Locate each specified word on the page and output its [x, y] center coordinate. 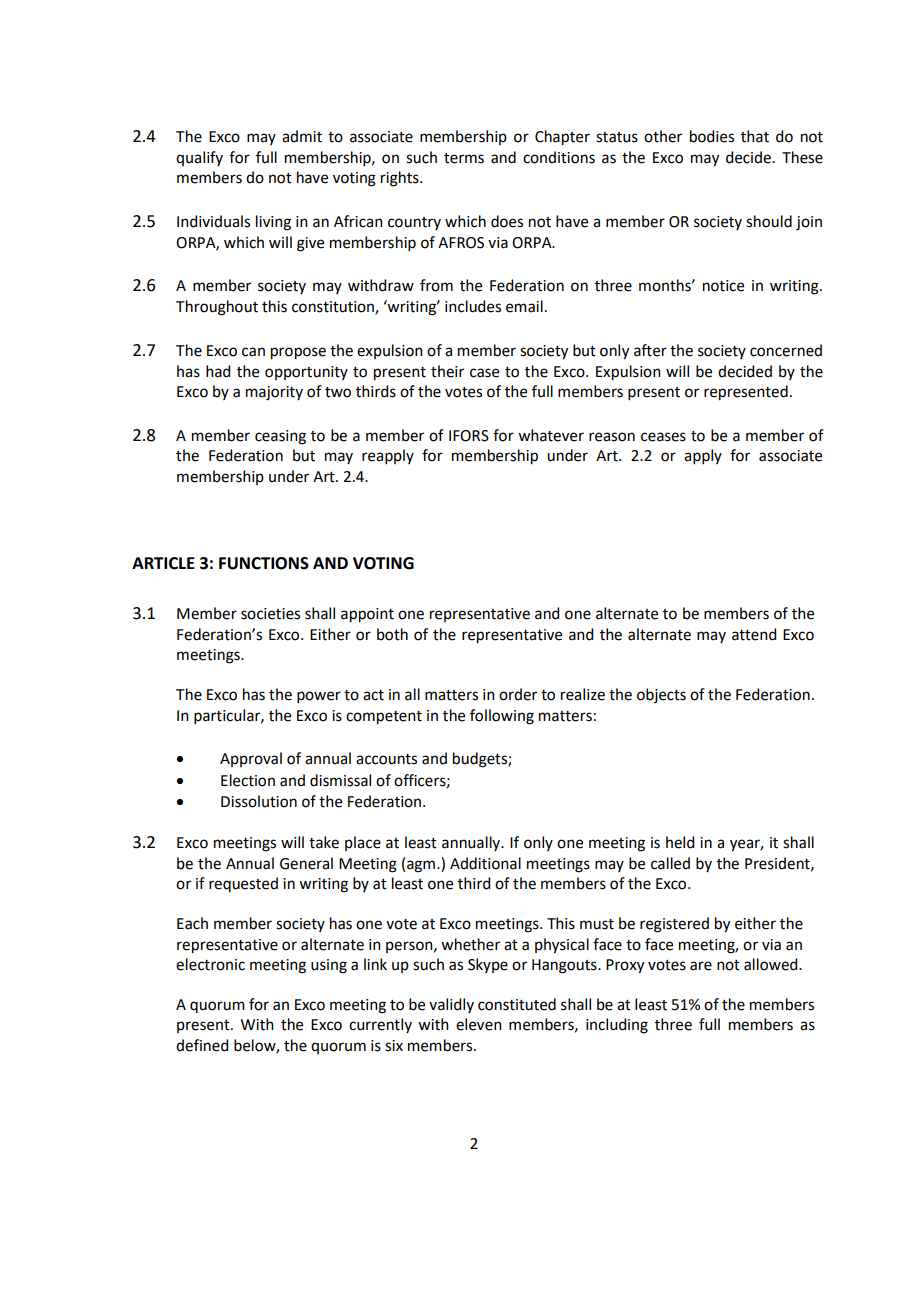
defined [202, 1045]
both [392, 634]
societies [270, 614]
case [484, 373]
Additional [485, 863]
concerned [786, 350]
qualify [199, 158]
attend [754, 634]
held [680, 842]
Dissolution [259, 801]
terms [464, 158]
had [218, 371]
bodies [712, 136]
